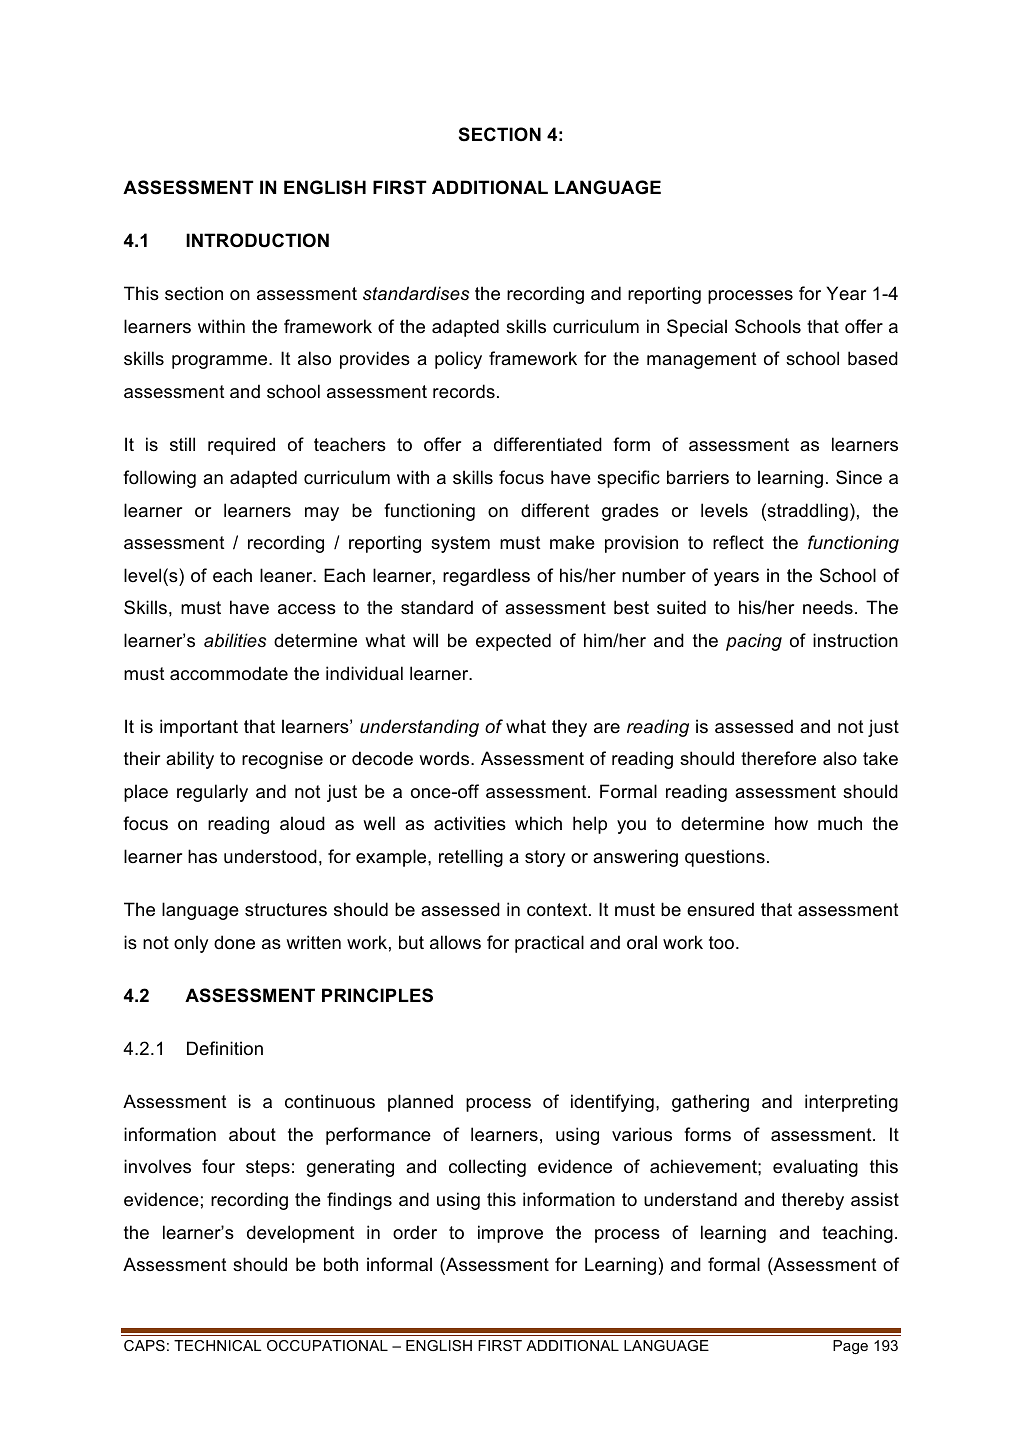  What do you see at coordinates (257, 240) in the document?
I see `INTRODUCTION` at bounding box center [257, 240].
